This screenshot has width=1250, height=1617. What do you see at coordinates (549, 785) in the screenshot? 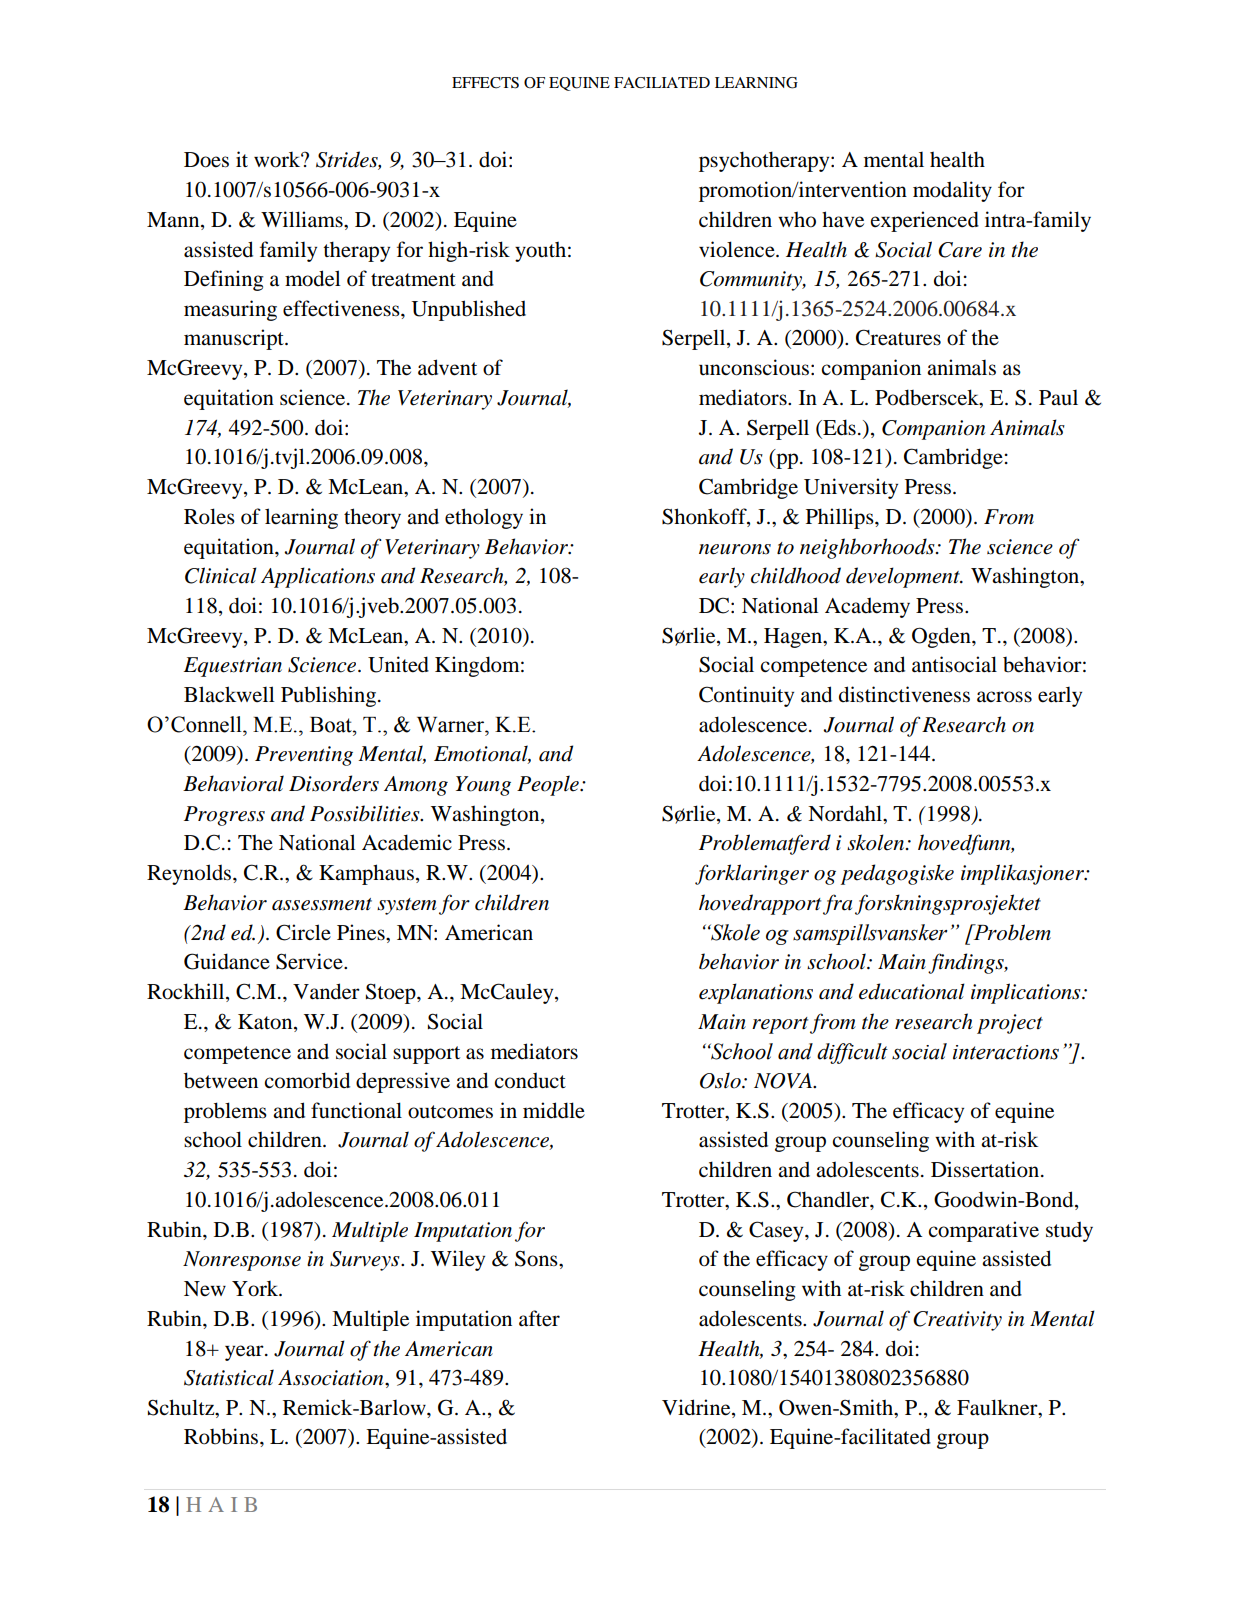
I see `People` at bounding box center [549, 785].
